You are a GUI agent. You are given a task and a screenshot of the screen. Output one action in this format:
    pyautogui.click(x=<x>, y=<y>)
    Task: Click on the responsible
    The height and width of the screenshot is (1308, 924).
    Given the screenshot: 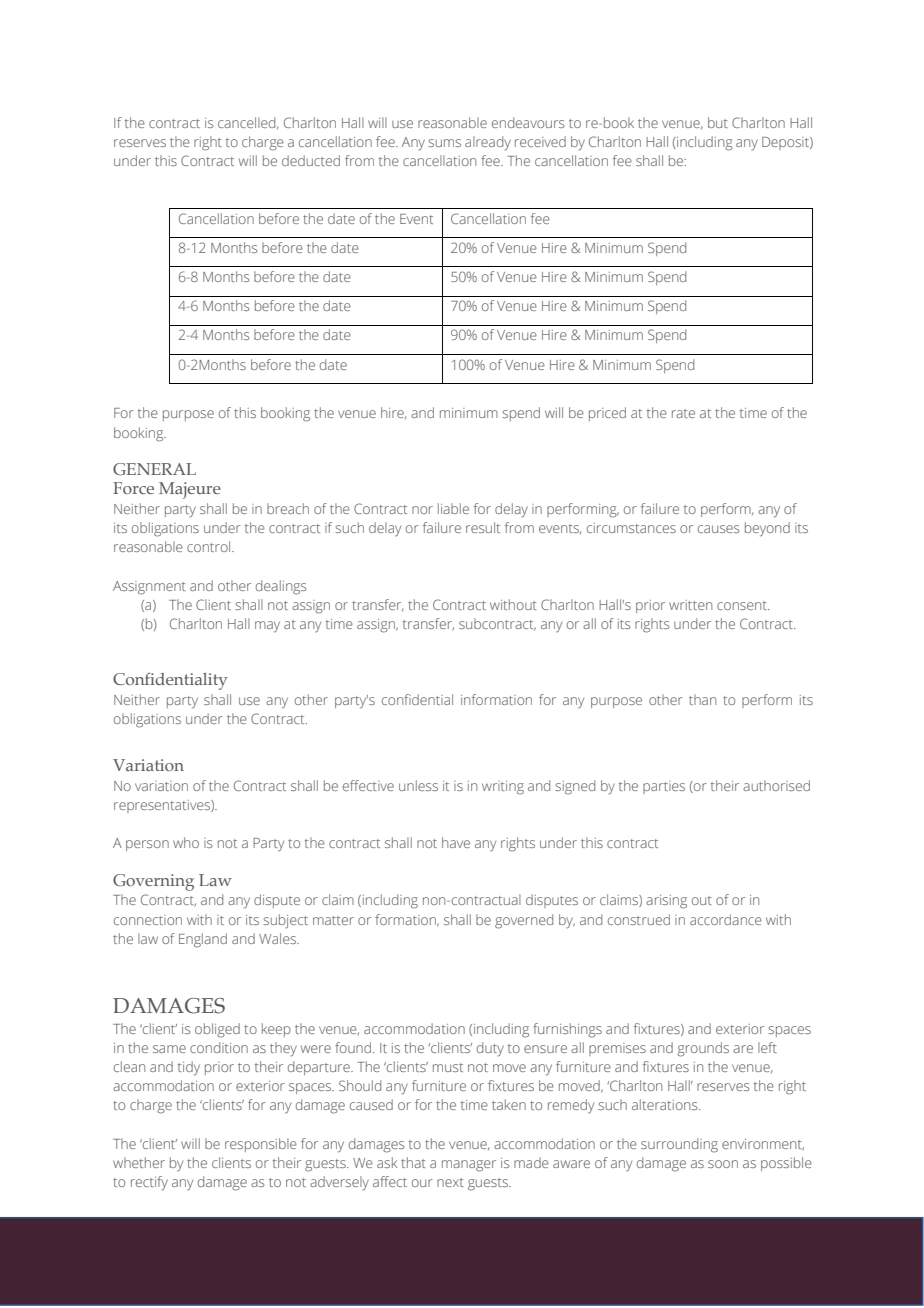 What is the action you would take?
    pyautogui.click(x=261, y=1145)
